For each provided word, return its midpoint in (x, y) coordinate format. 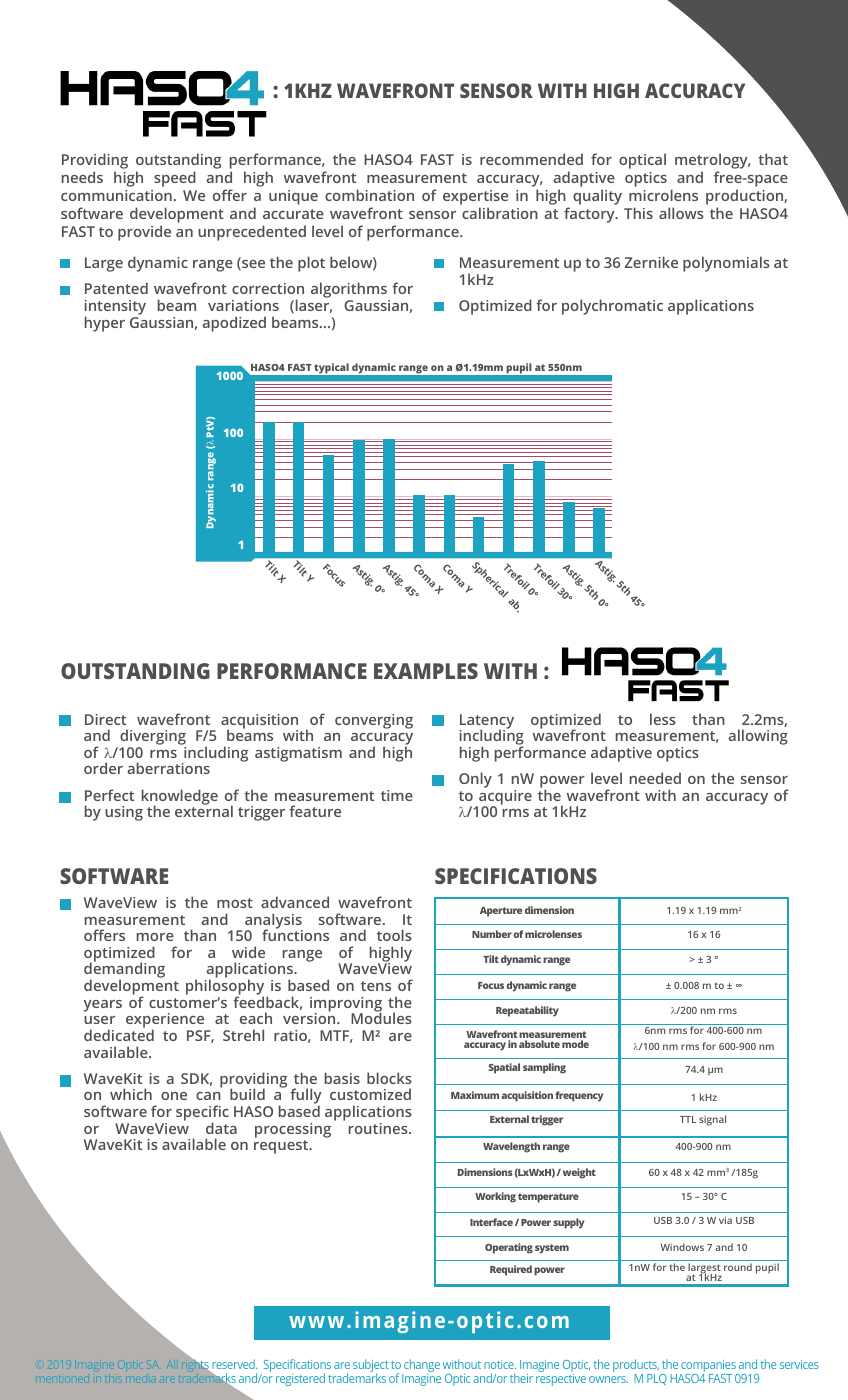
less (663, 719)
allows (681, 213)
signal (712, 1120)
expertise (475, 199)
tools (394, 935)
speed (175, 179)
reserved (234, 1364)
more (155, 937)
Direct (105, 719)
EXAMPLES (426, 671)
